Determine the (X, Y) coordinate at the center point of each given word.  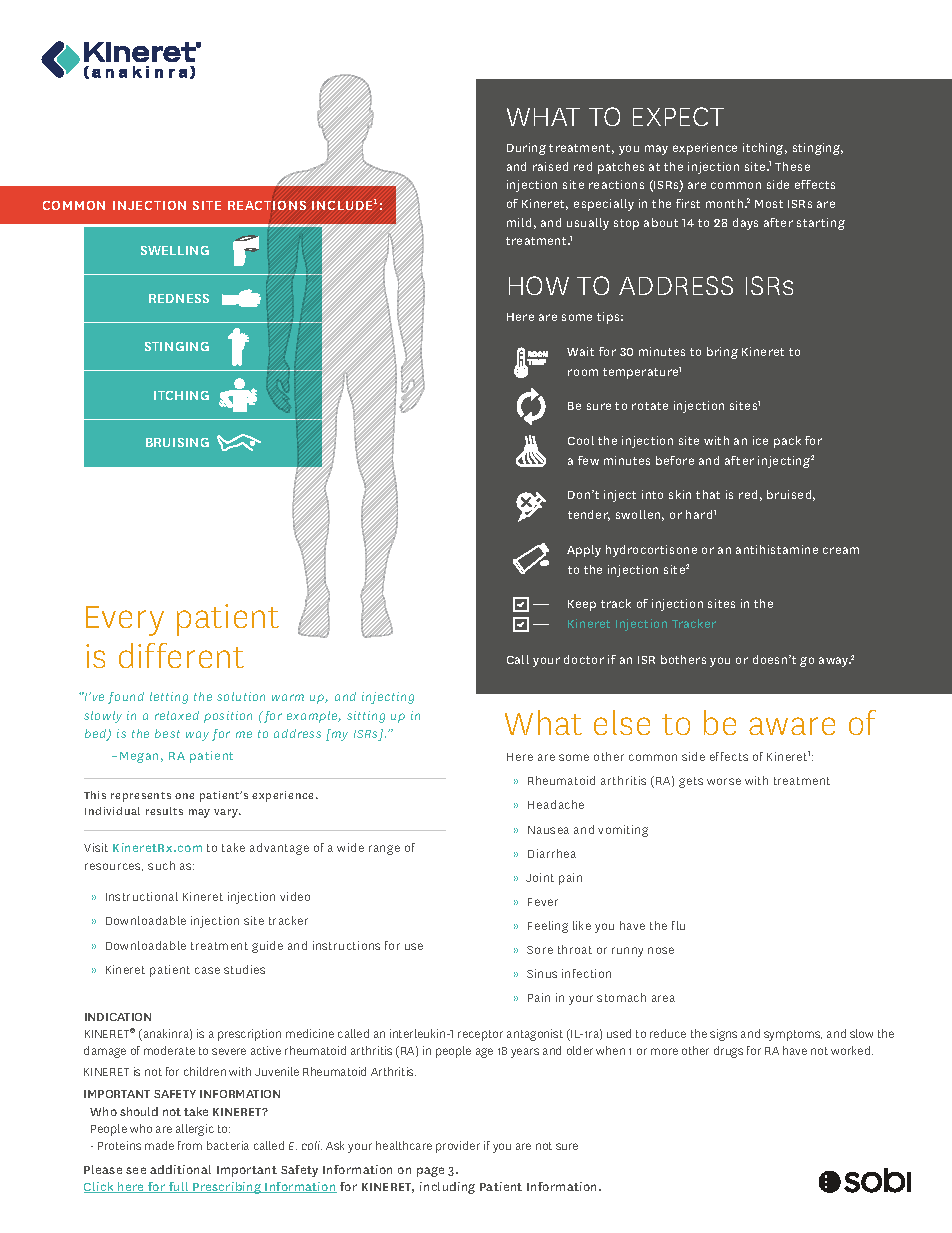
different (181, 655)
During (526, 149)
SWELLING (175, 250)
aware (792, 726)
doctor (584, 659)
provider (458, 1147)
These (792, 166)
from (190, 1145)
